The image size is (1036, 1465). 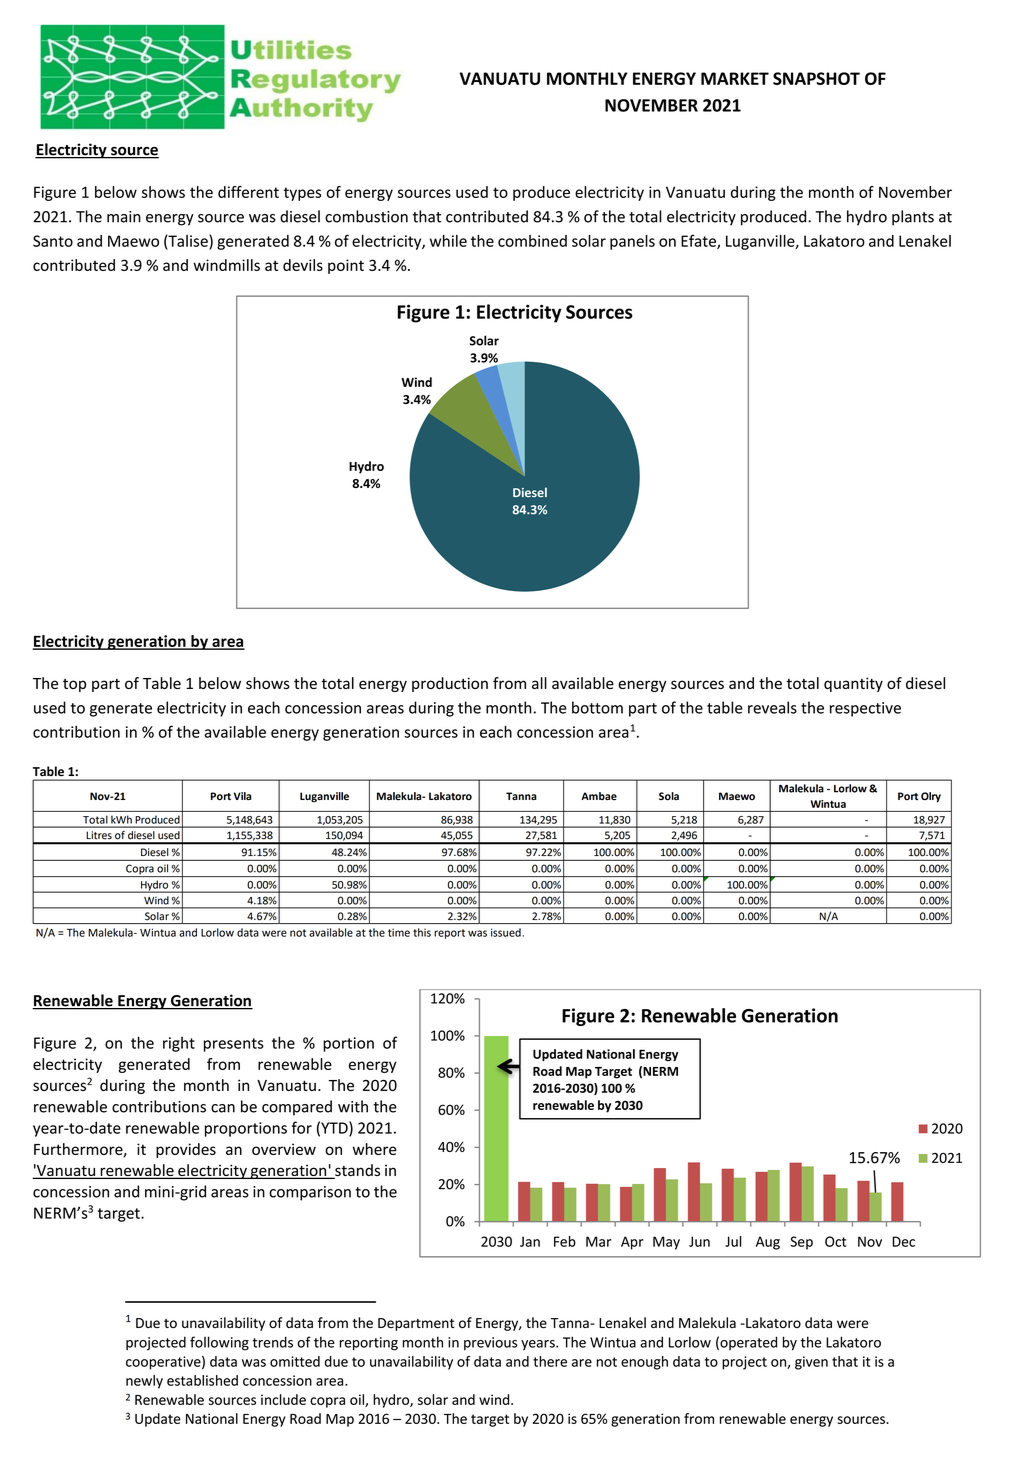 I want to click on SNAPSHOT, so click(x=816, y=78).
